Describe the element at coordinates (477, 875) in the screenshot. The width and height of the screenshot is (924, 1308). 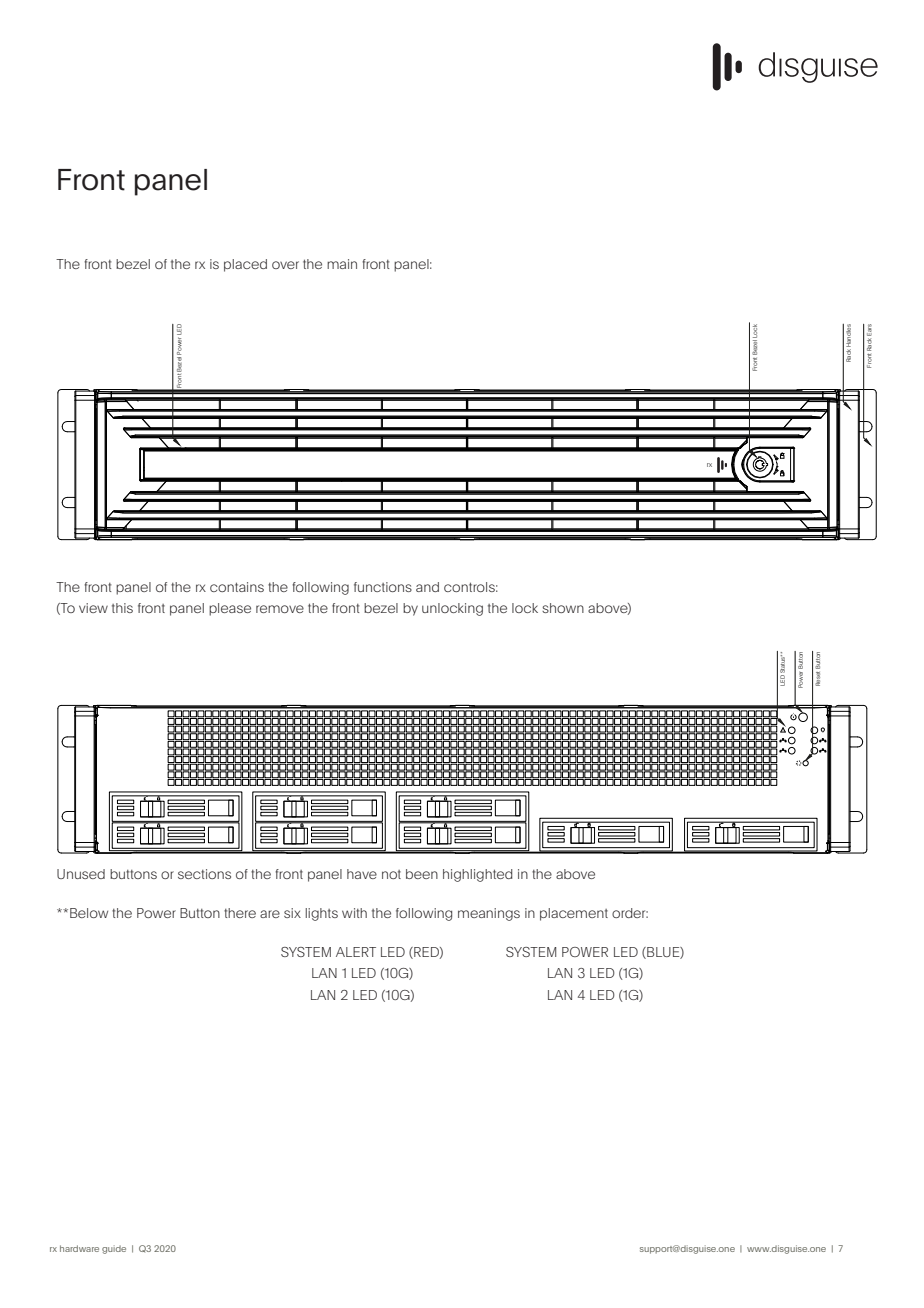
I see `highlighted` at that location.
